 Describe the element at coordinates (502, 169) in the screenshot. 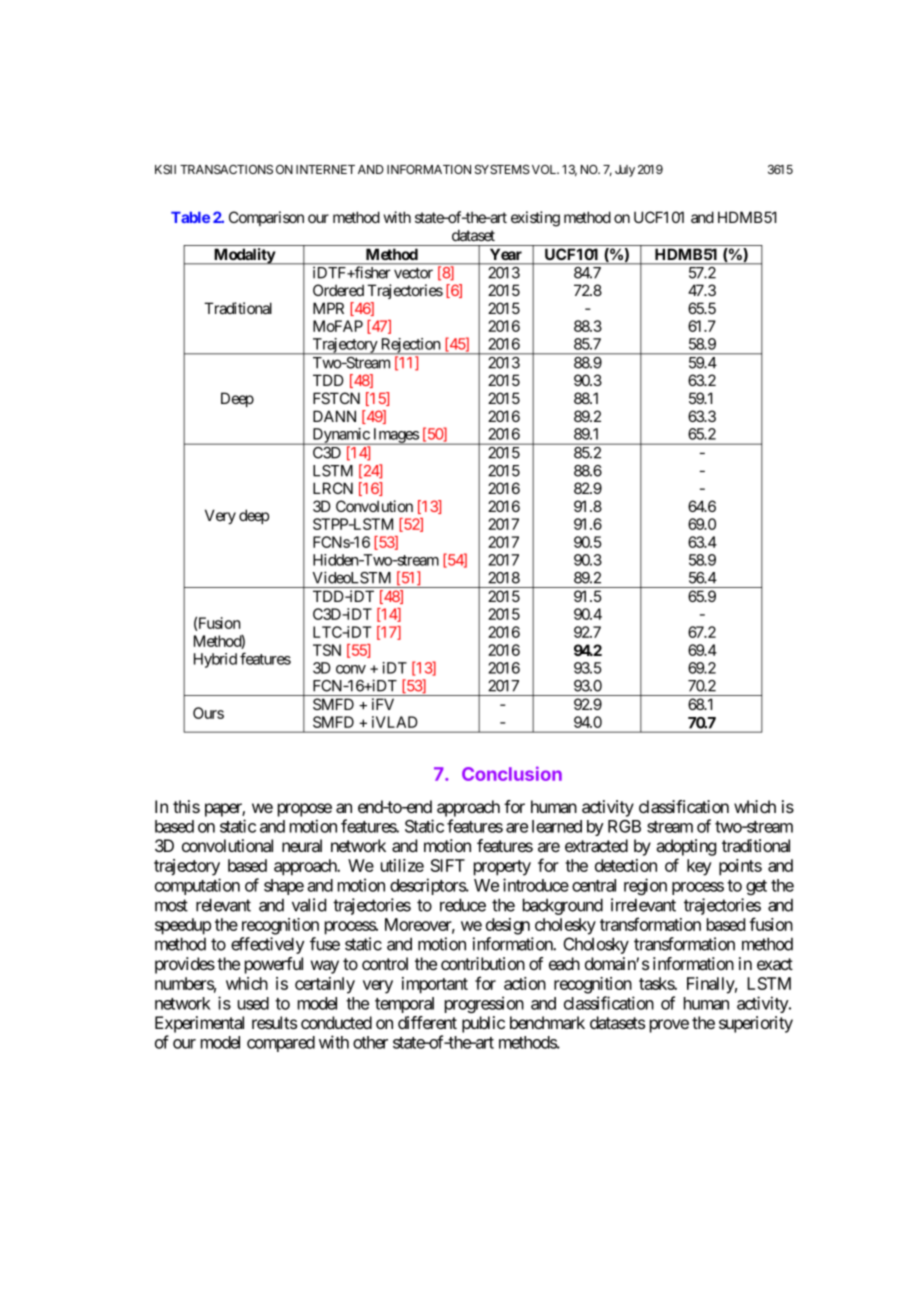

I see `SYSTEMS` at that location.
